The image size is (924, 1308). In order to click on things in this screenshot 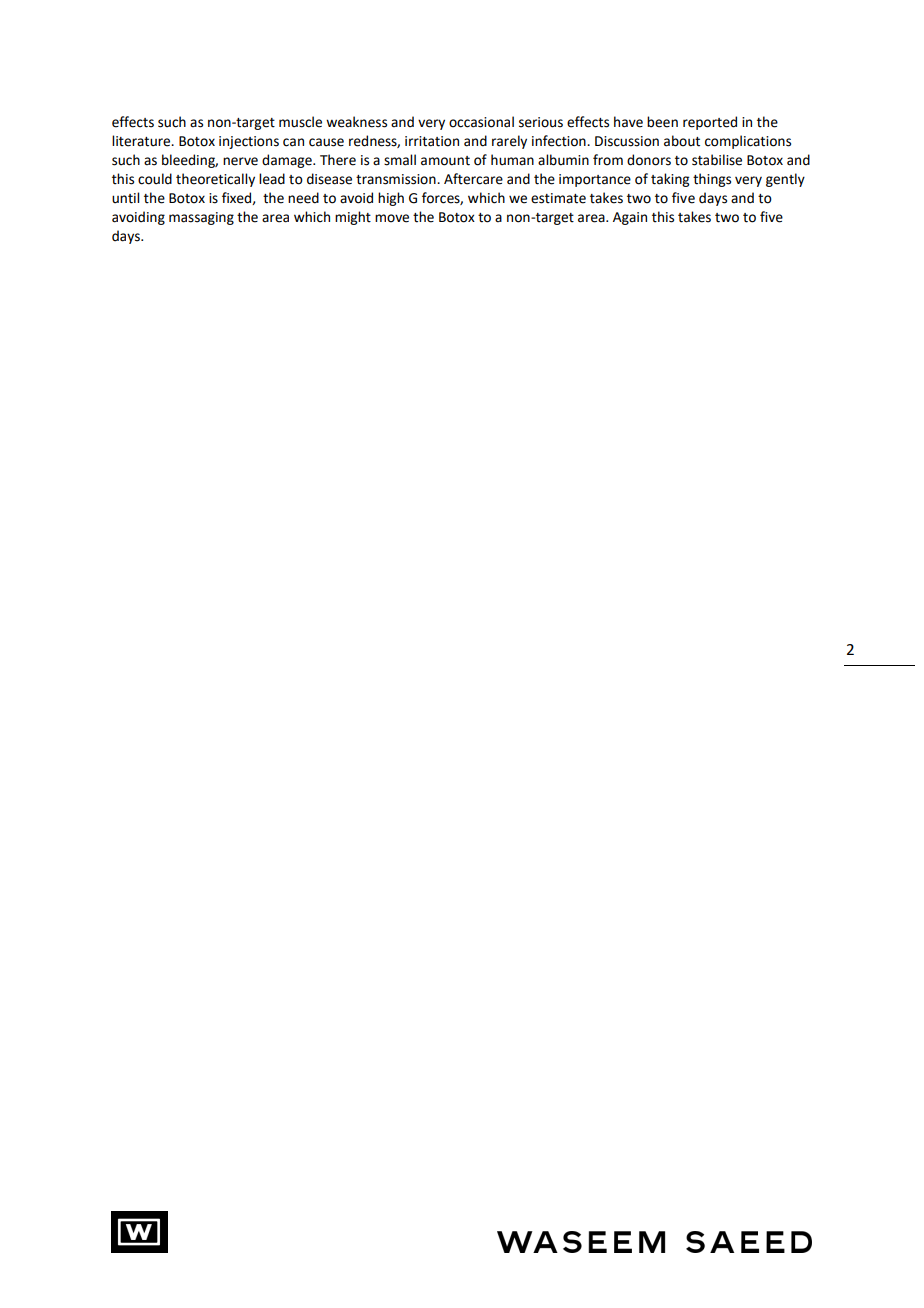, I will do `click(712, 180)`.
